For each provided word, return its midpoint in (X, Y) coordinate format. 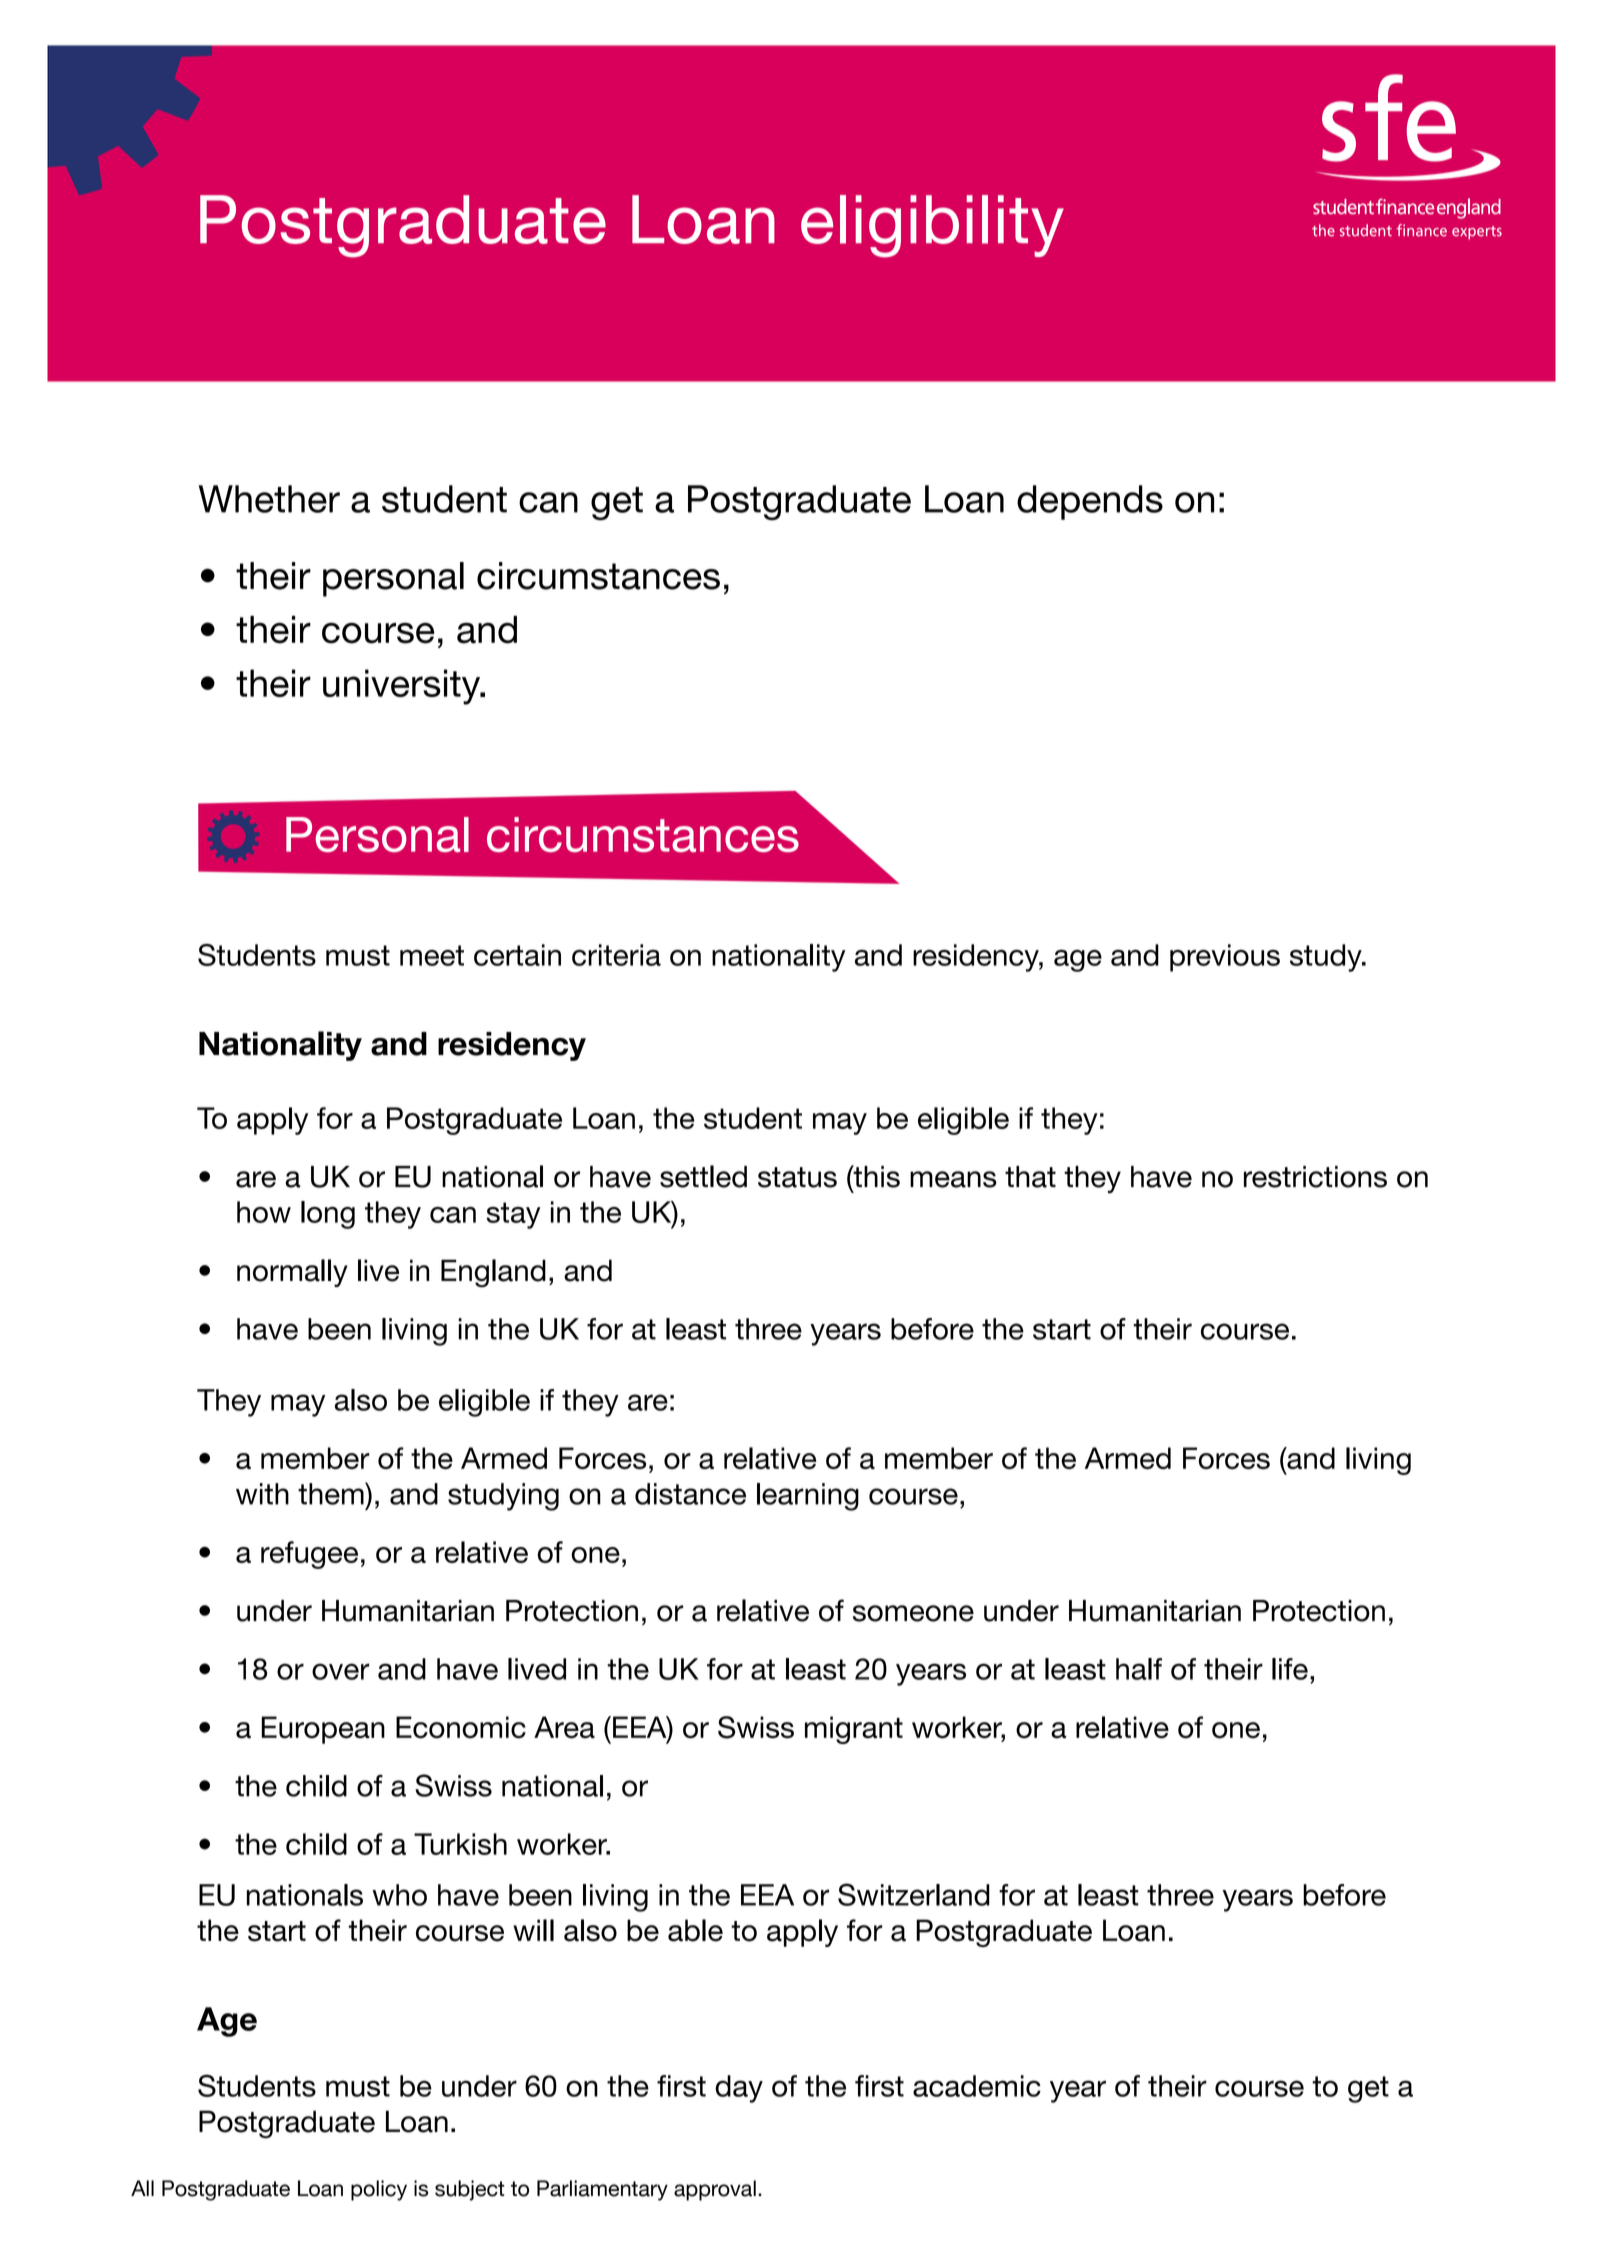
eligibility (932, 226)
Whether (269, 499)
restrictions (1315, 1177)
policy (379, 2190)
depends (1090, 502)
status (797, 1177)
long (328, 1215)
